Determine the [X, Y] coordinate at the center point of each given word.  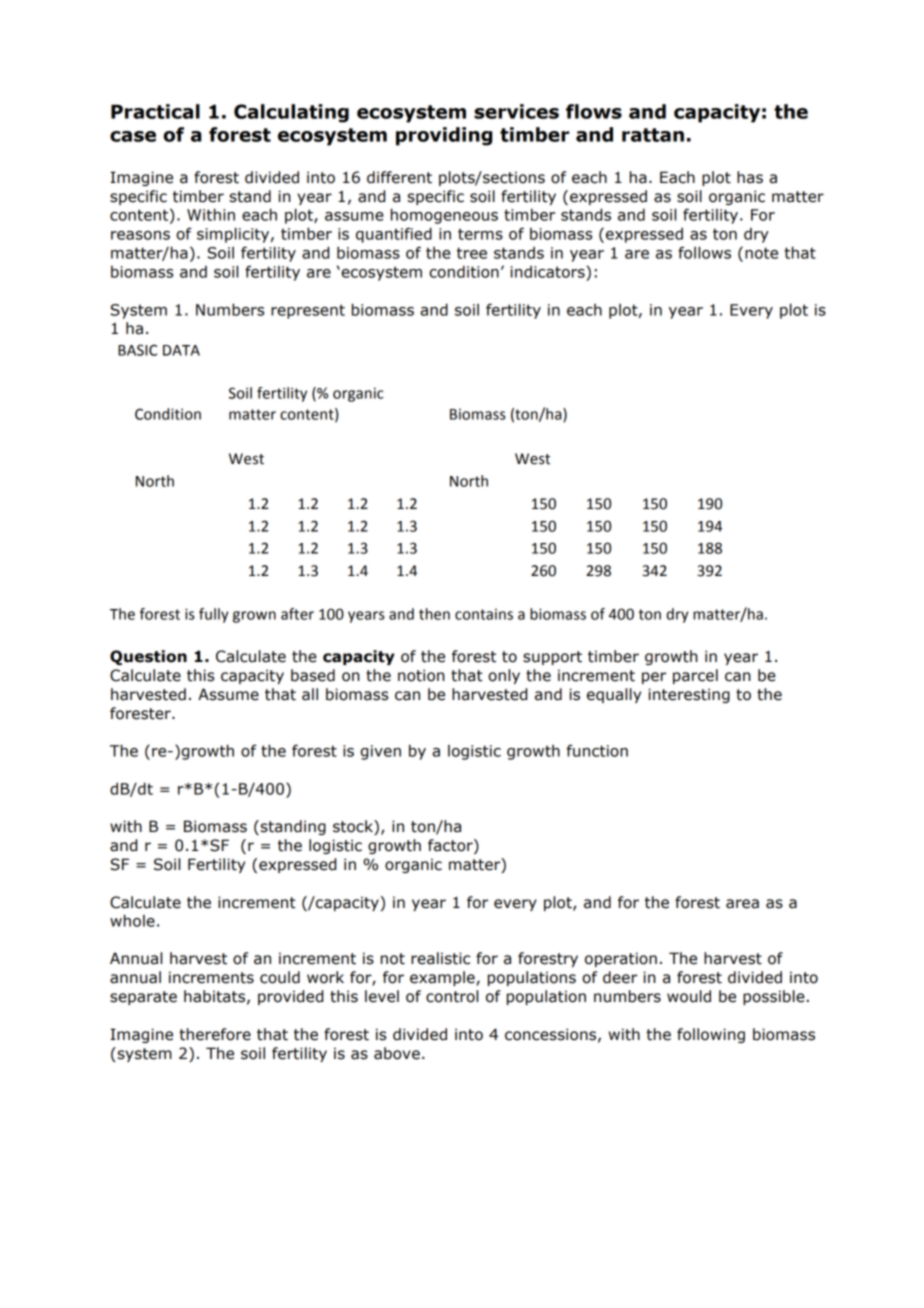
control [452, 996]
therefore [215, 1034]
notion [421, 675]
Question [148, 657]
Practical [155, 111]
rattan [653, 135]
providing [444, 136]
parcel [695, 676]
